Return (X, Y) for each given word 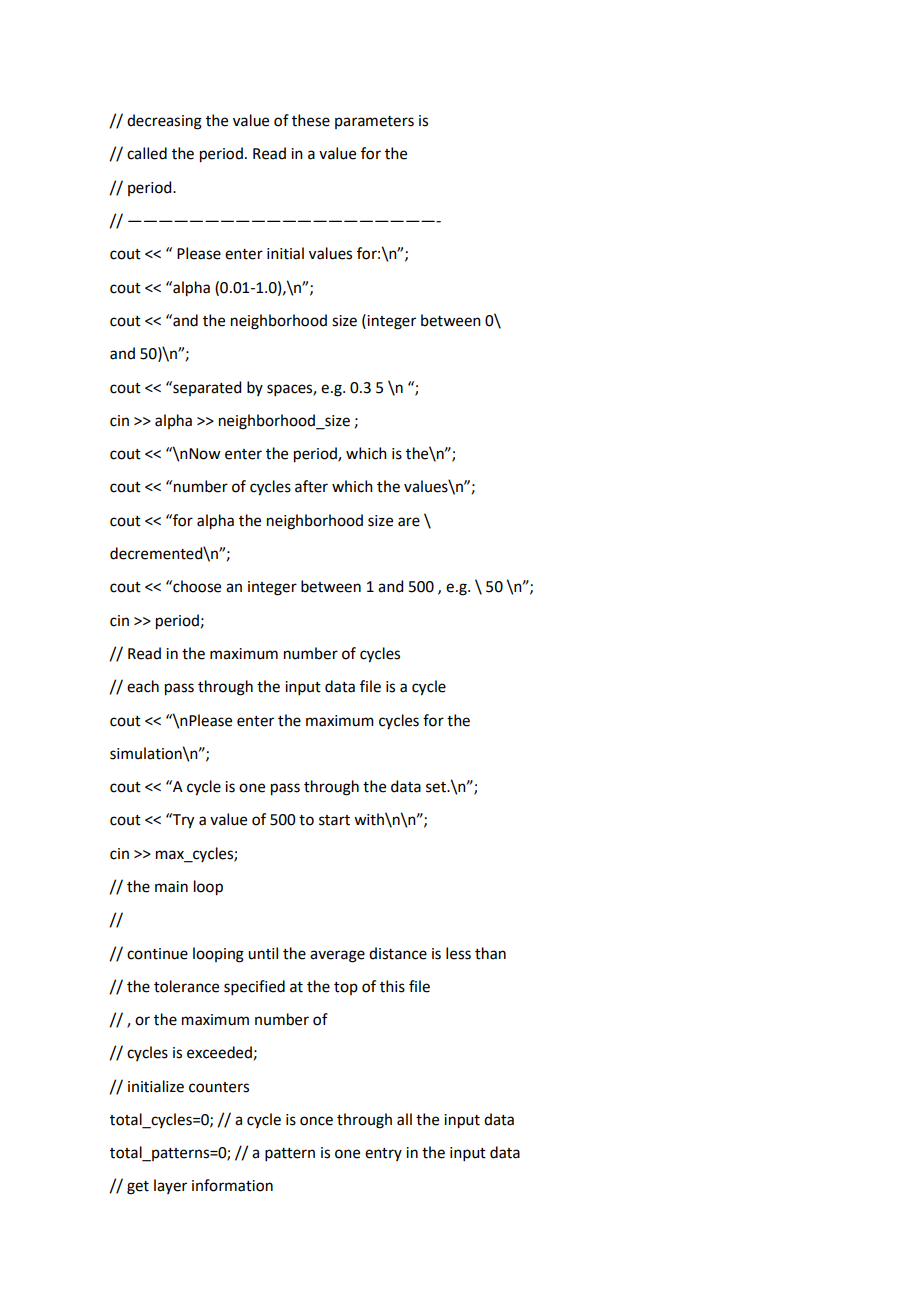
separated (206, 388)
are (409, 522)
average (337, 956)
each (143, 686)
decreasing (164, 122)
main (171, 887)
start (334, 820)
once (316, 1121)
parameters (374, 122)
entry (383, 1154)
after (311, 486)
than (490, 953)
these (311, 120)
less (458, 953)
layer (170, 1186)
